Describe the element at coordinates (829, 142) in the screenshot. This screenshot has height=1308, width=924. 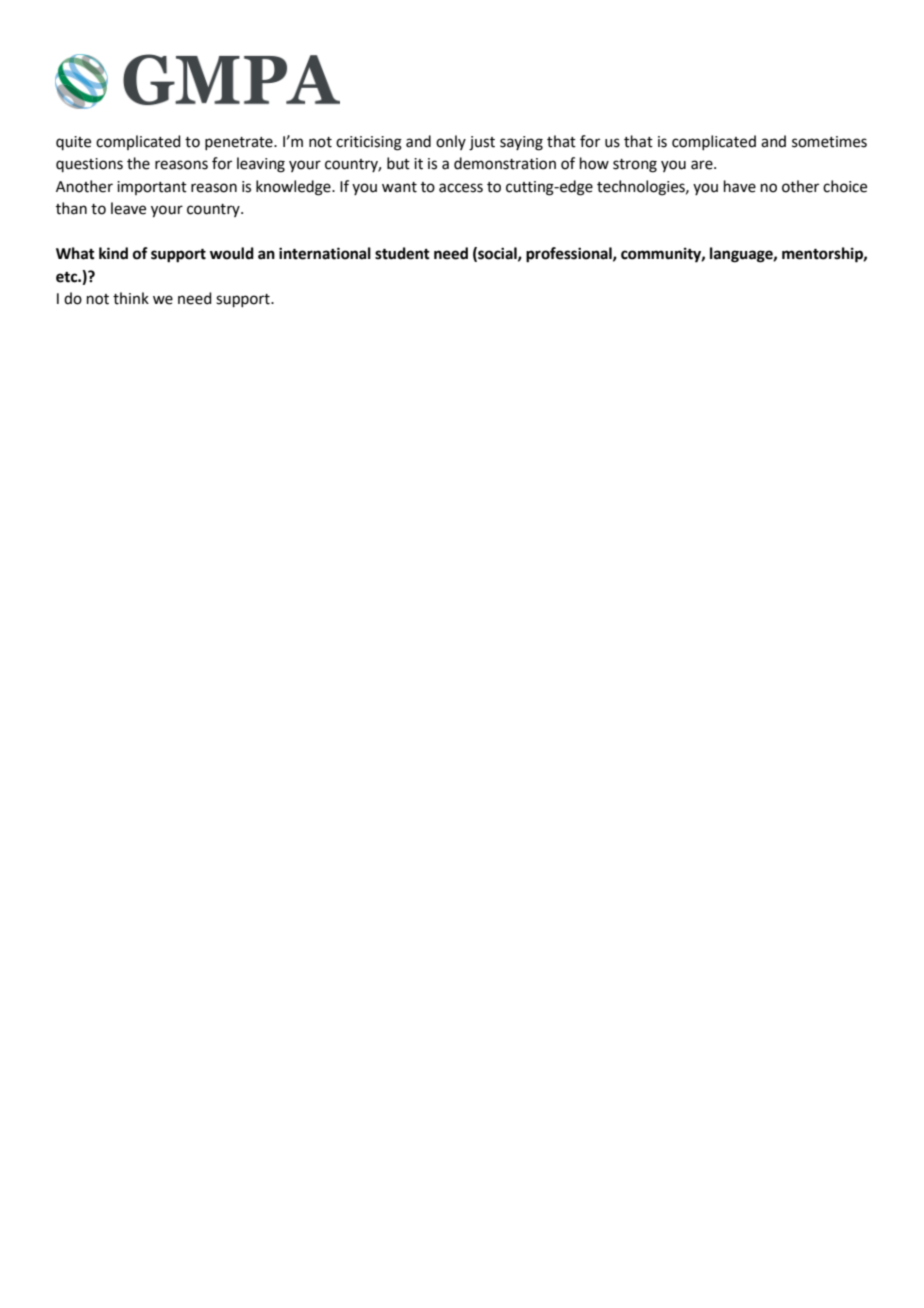
I see `sometimes` at that location.
